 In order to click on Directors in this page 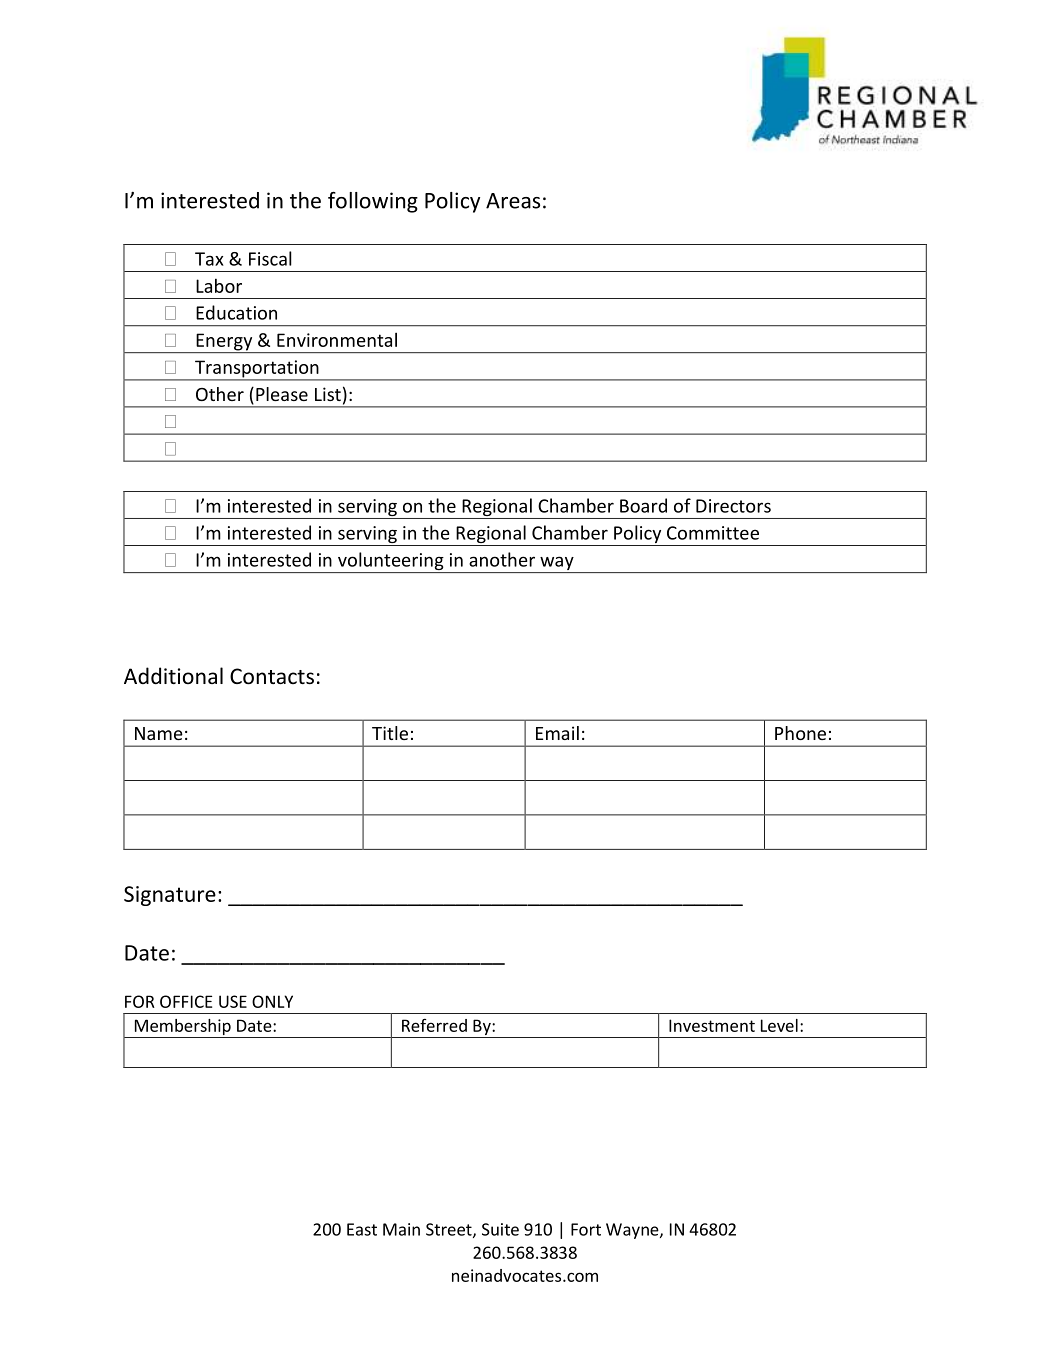, I will do `click(733, 506)`.
